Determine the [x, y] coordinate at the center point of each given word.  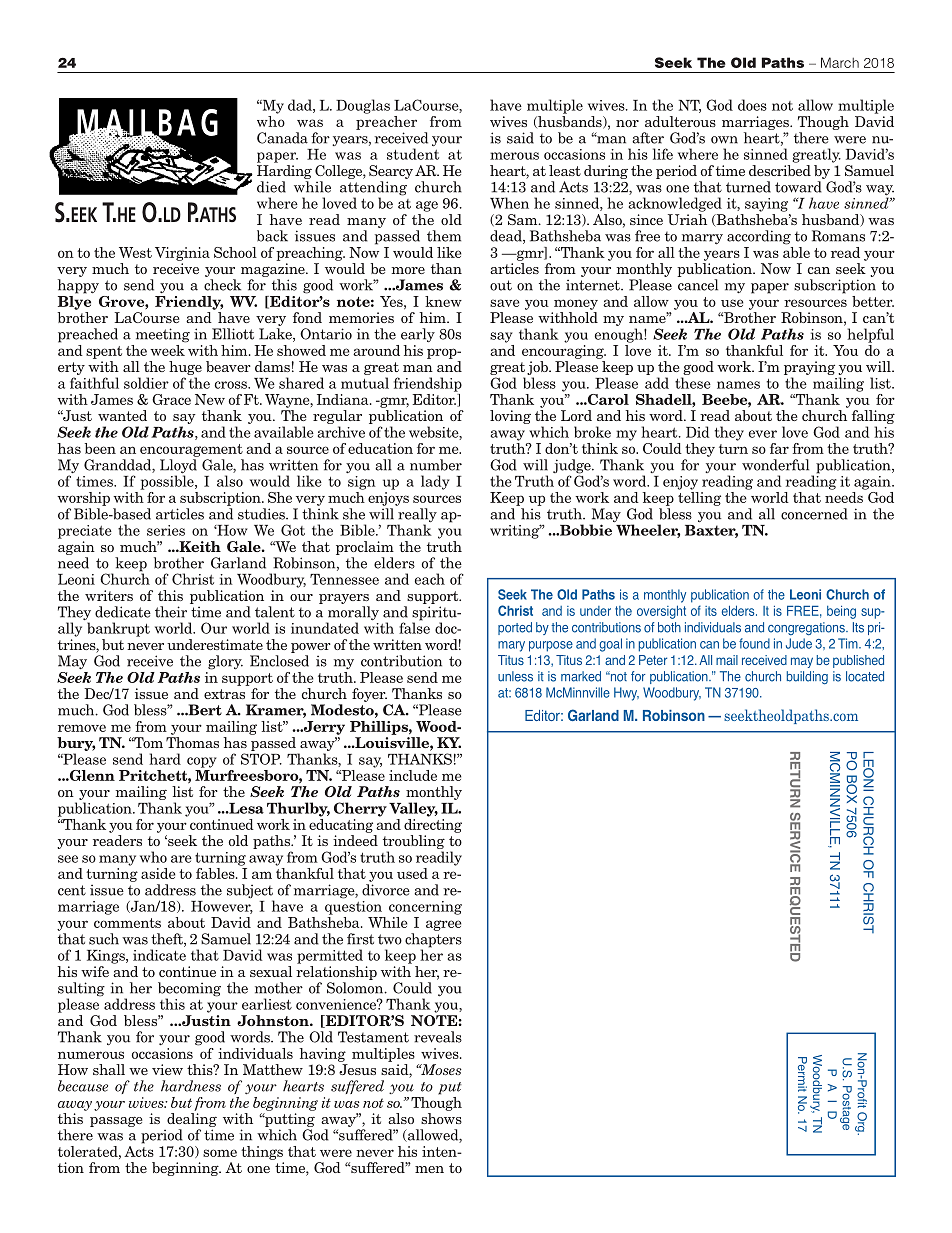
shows [441, 1118]
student [413, 154]
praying [809, 369]
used [412, 873]
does [752, 105]
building [807, 678]
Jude [799, 643]
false [414, 627]
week [168, 349]
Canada [282, 138]
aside [158, 873]
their [171, 612]
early [418, 335]
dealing [191, 1121]
